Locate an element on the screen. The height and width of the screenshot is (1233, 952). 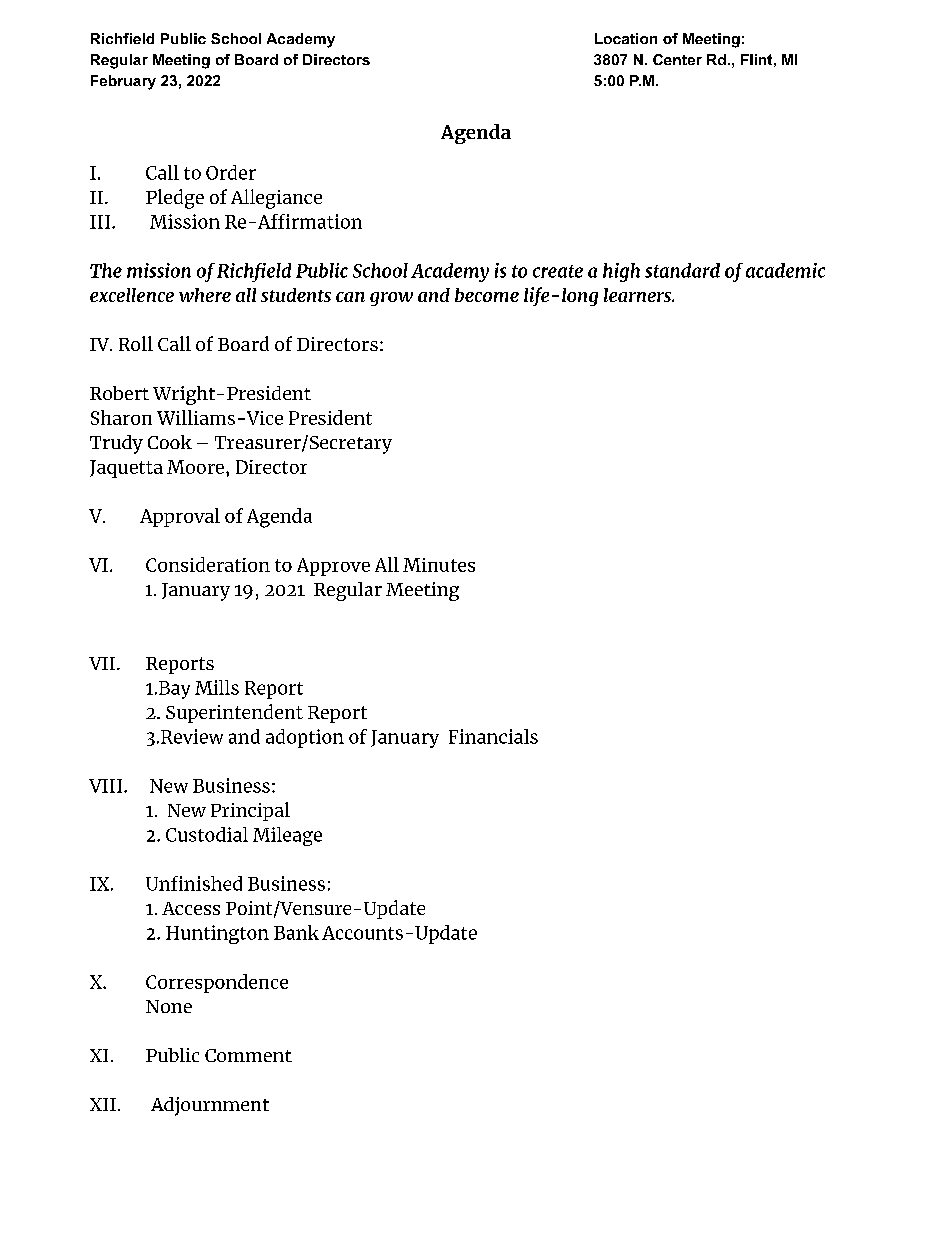
Adjournment is located at coordinates (210, 1106).
